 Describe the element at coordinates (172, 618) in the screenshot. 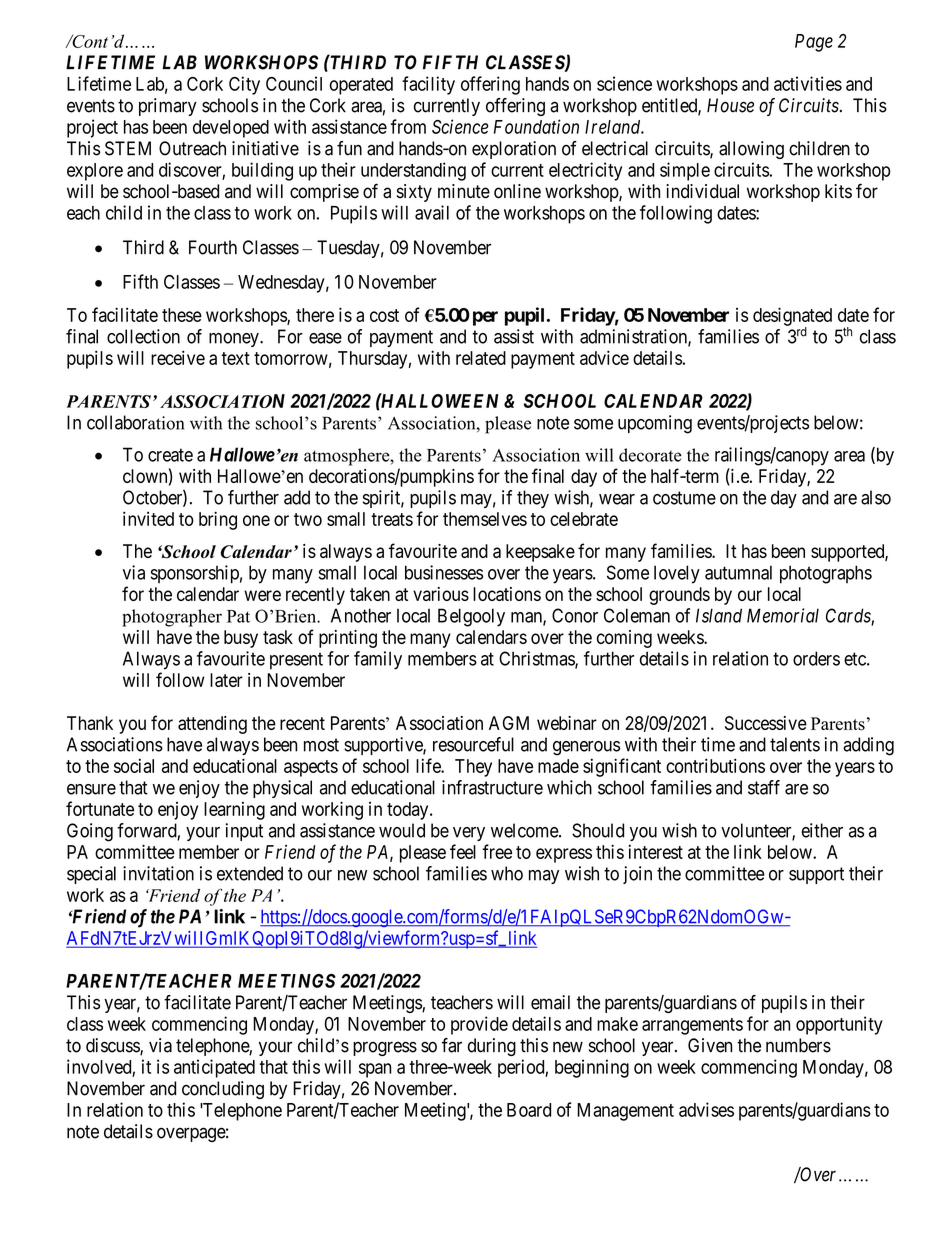

I see `photographer` at that location.
